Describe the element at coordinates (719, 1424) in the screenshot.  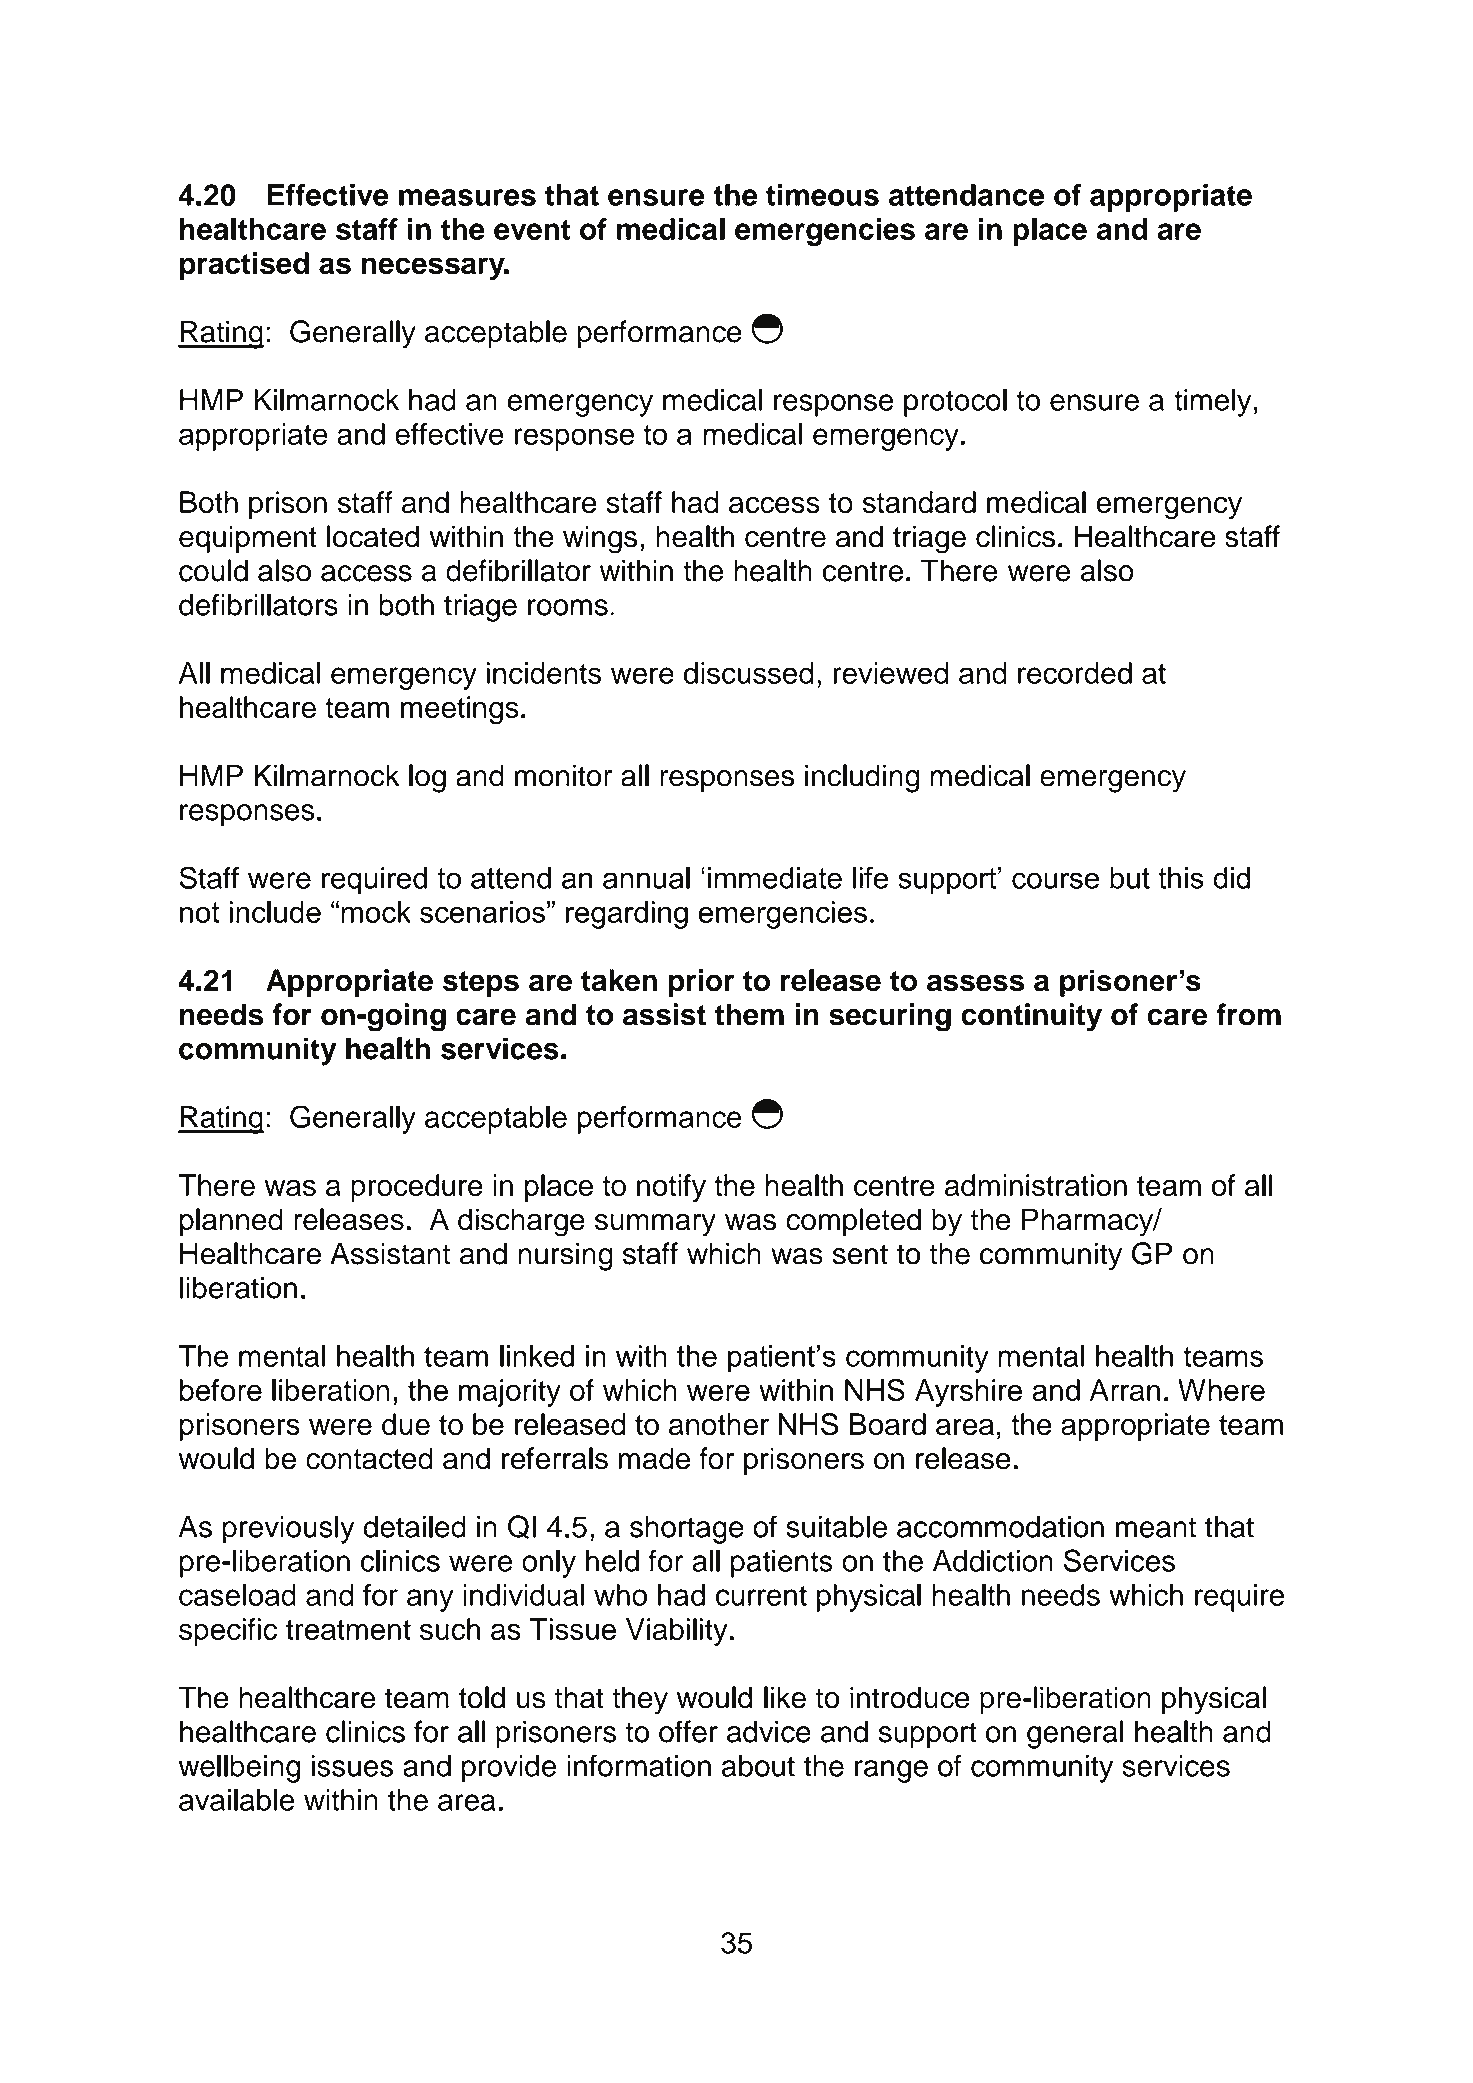
I see `another` at that location.
